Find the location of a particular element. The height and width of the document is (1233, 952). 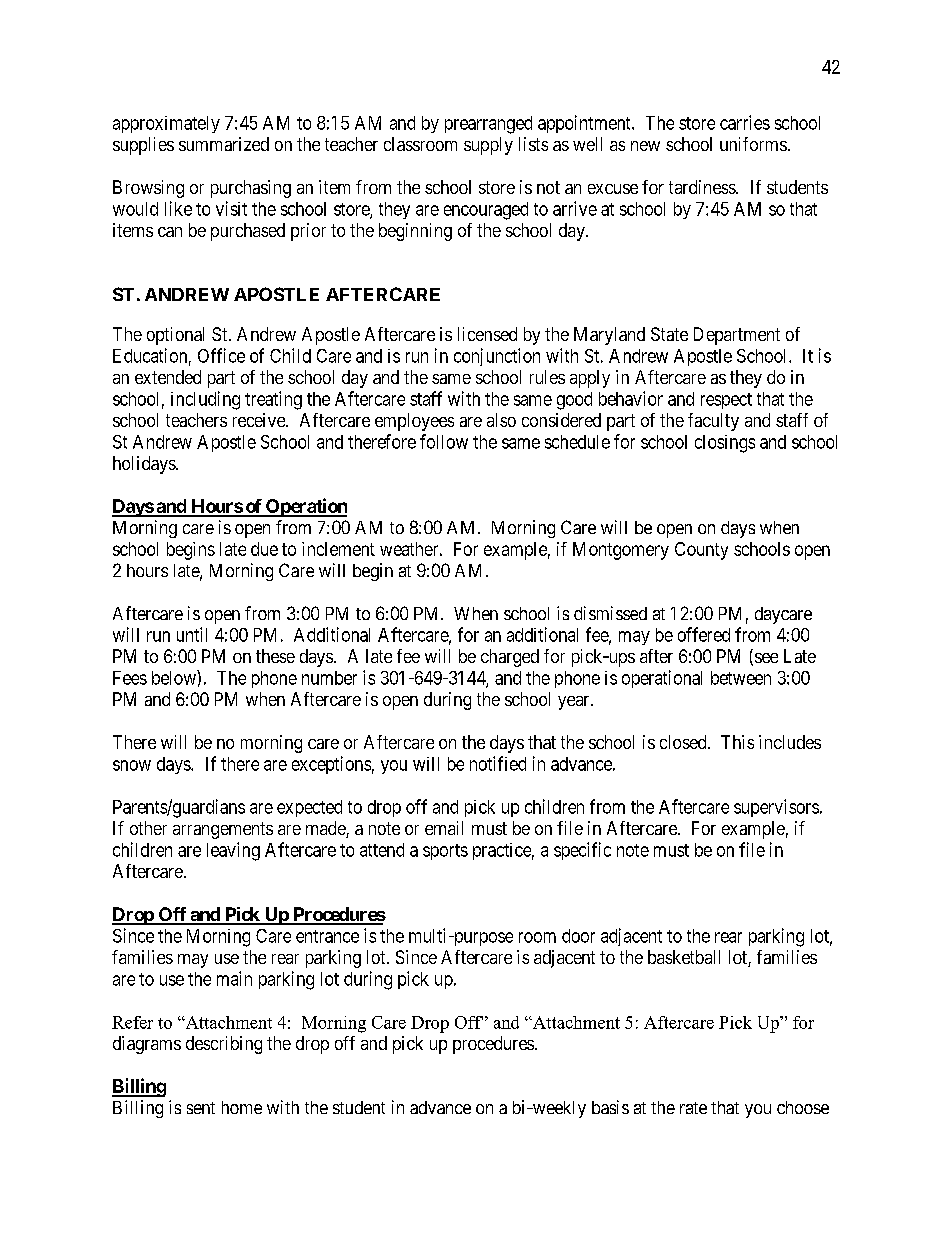

supply is located at coordinates (488, 146).
